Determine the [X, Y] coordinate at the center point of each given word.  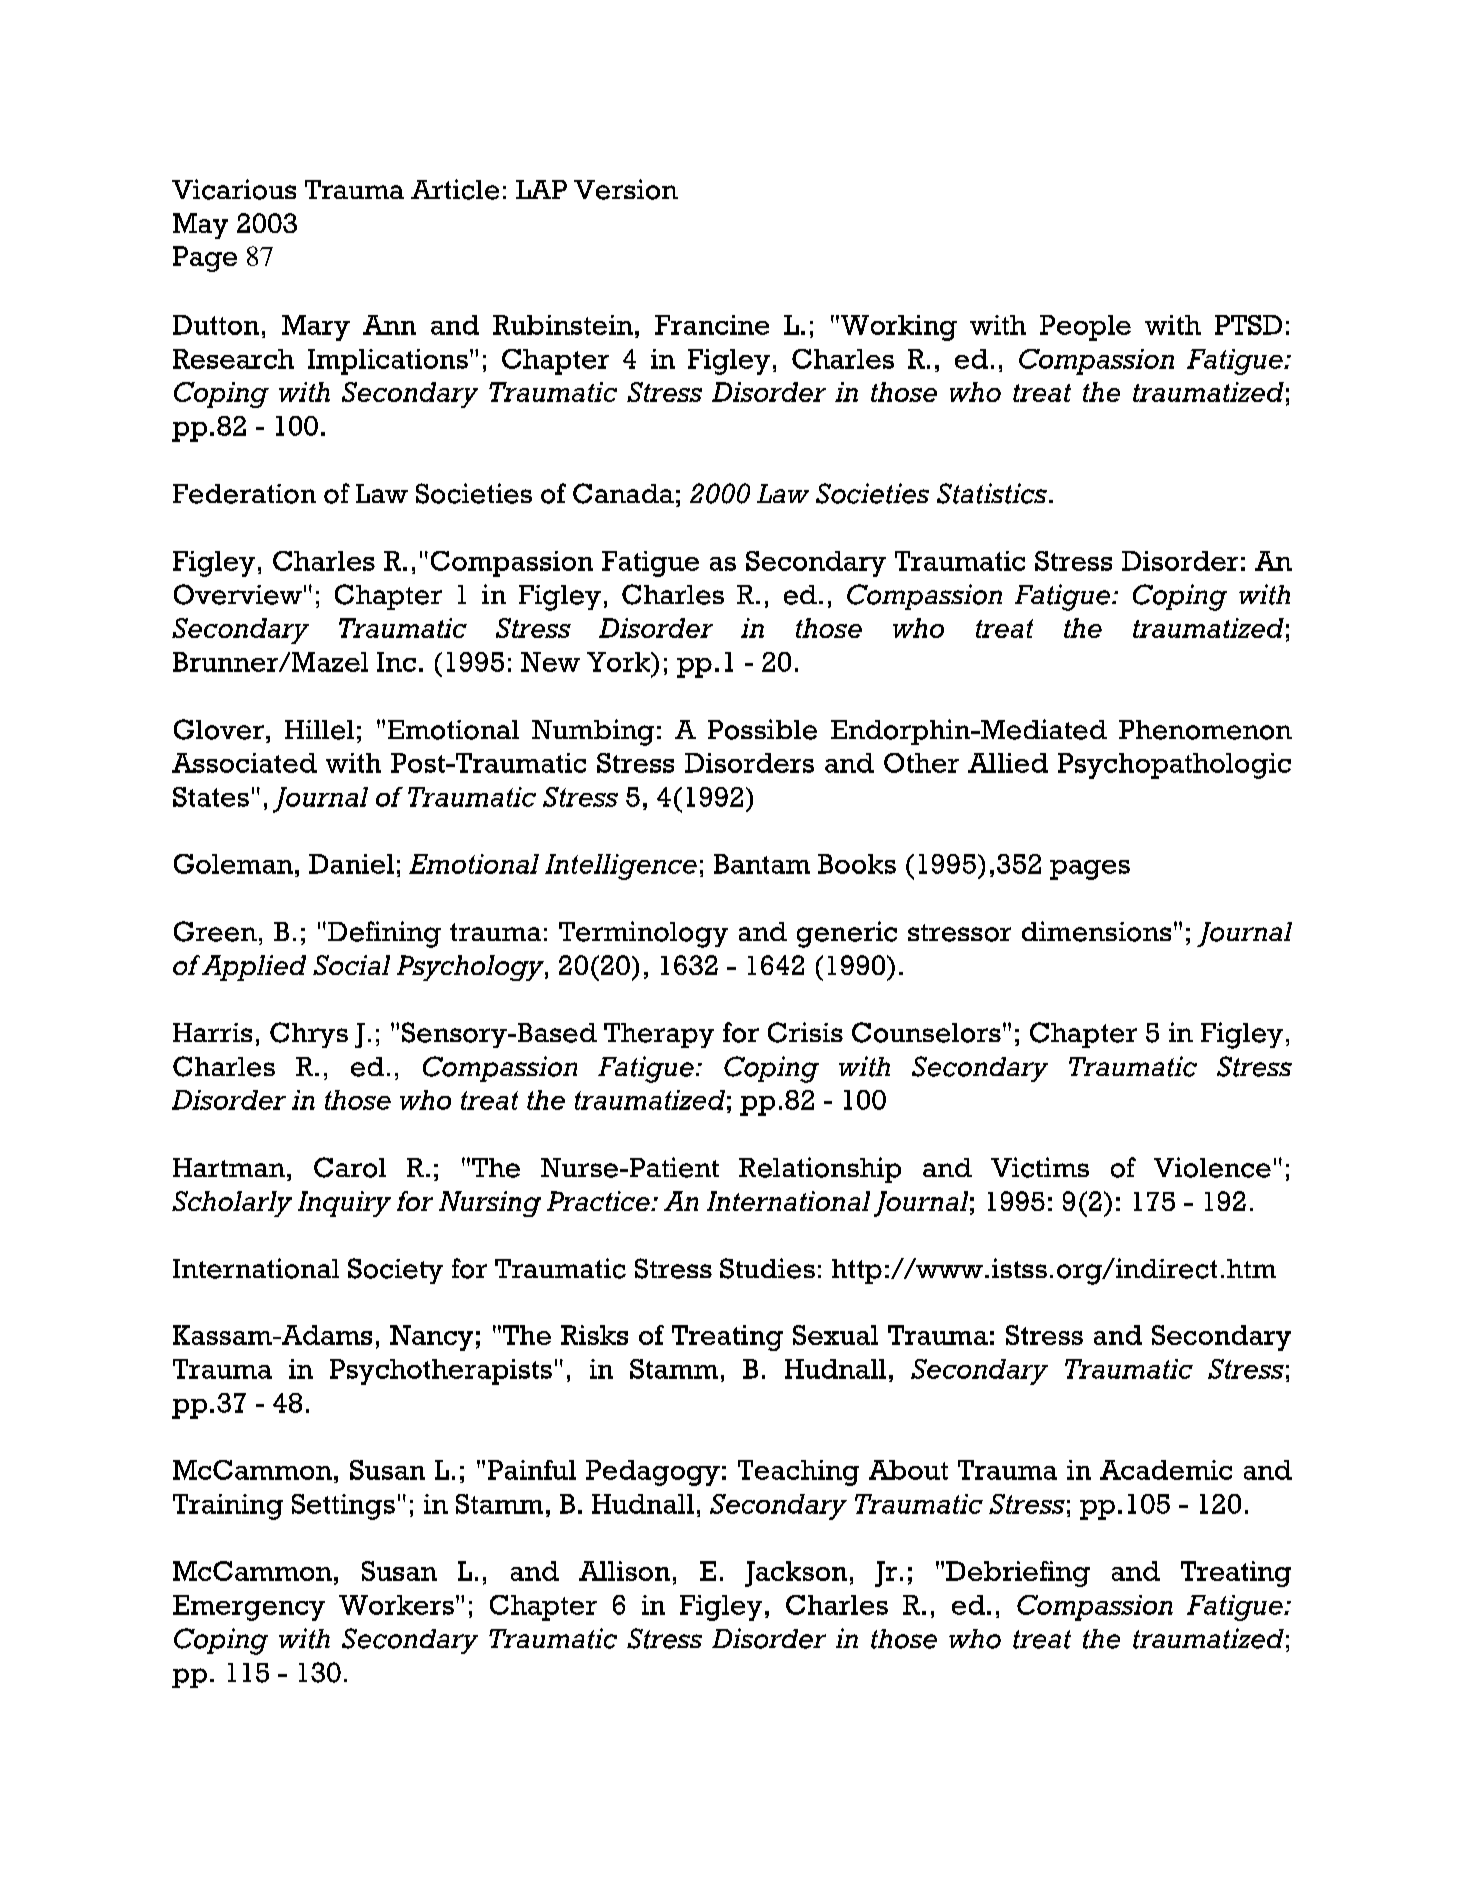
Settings [343, 1507]
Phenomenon [1205, 730]
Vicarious [234, 189]
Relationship [820, 1170]
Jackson [796, 1574]
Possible [762, 729]
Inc [396, 662]
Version [626, 189]
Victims [1040, 1167]
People [1085, 328]
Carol [350, 1167]
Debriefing [1018, 1574]
